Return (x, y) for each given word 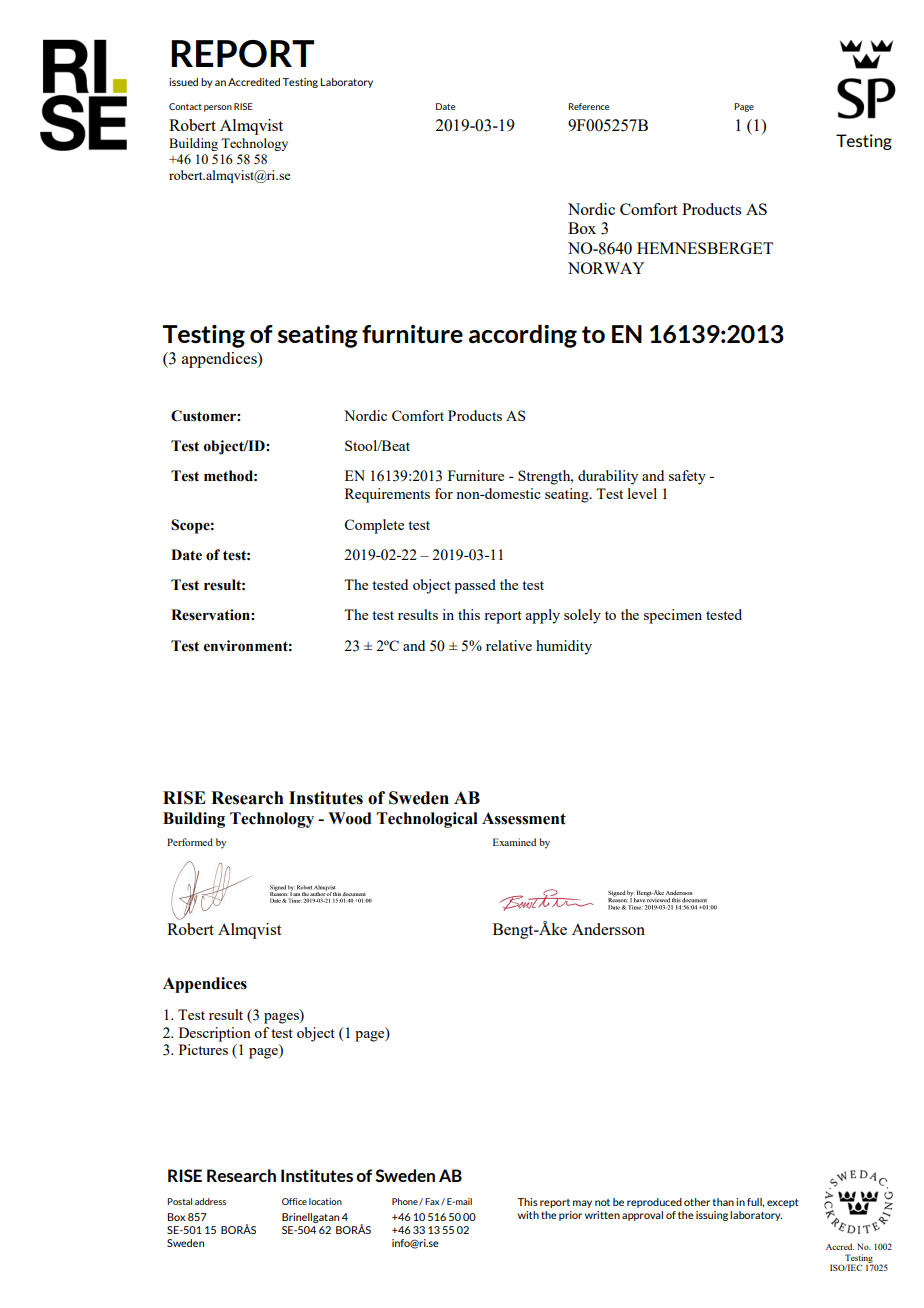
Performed (190, 842)
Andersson (608, 929)
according (523, 336)
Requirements (387, 495)
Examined (514, 842)
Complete (374, 526)
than (723, 1202)
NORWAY (606, 268)
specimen (673, 616)
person (218, 108)
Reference (588, 106)
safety (687, 477)
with (528, 1215)
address (210, 1201)
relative (509, 645)
